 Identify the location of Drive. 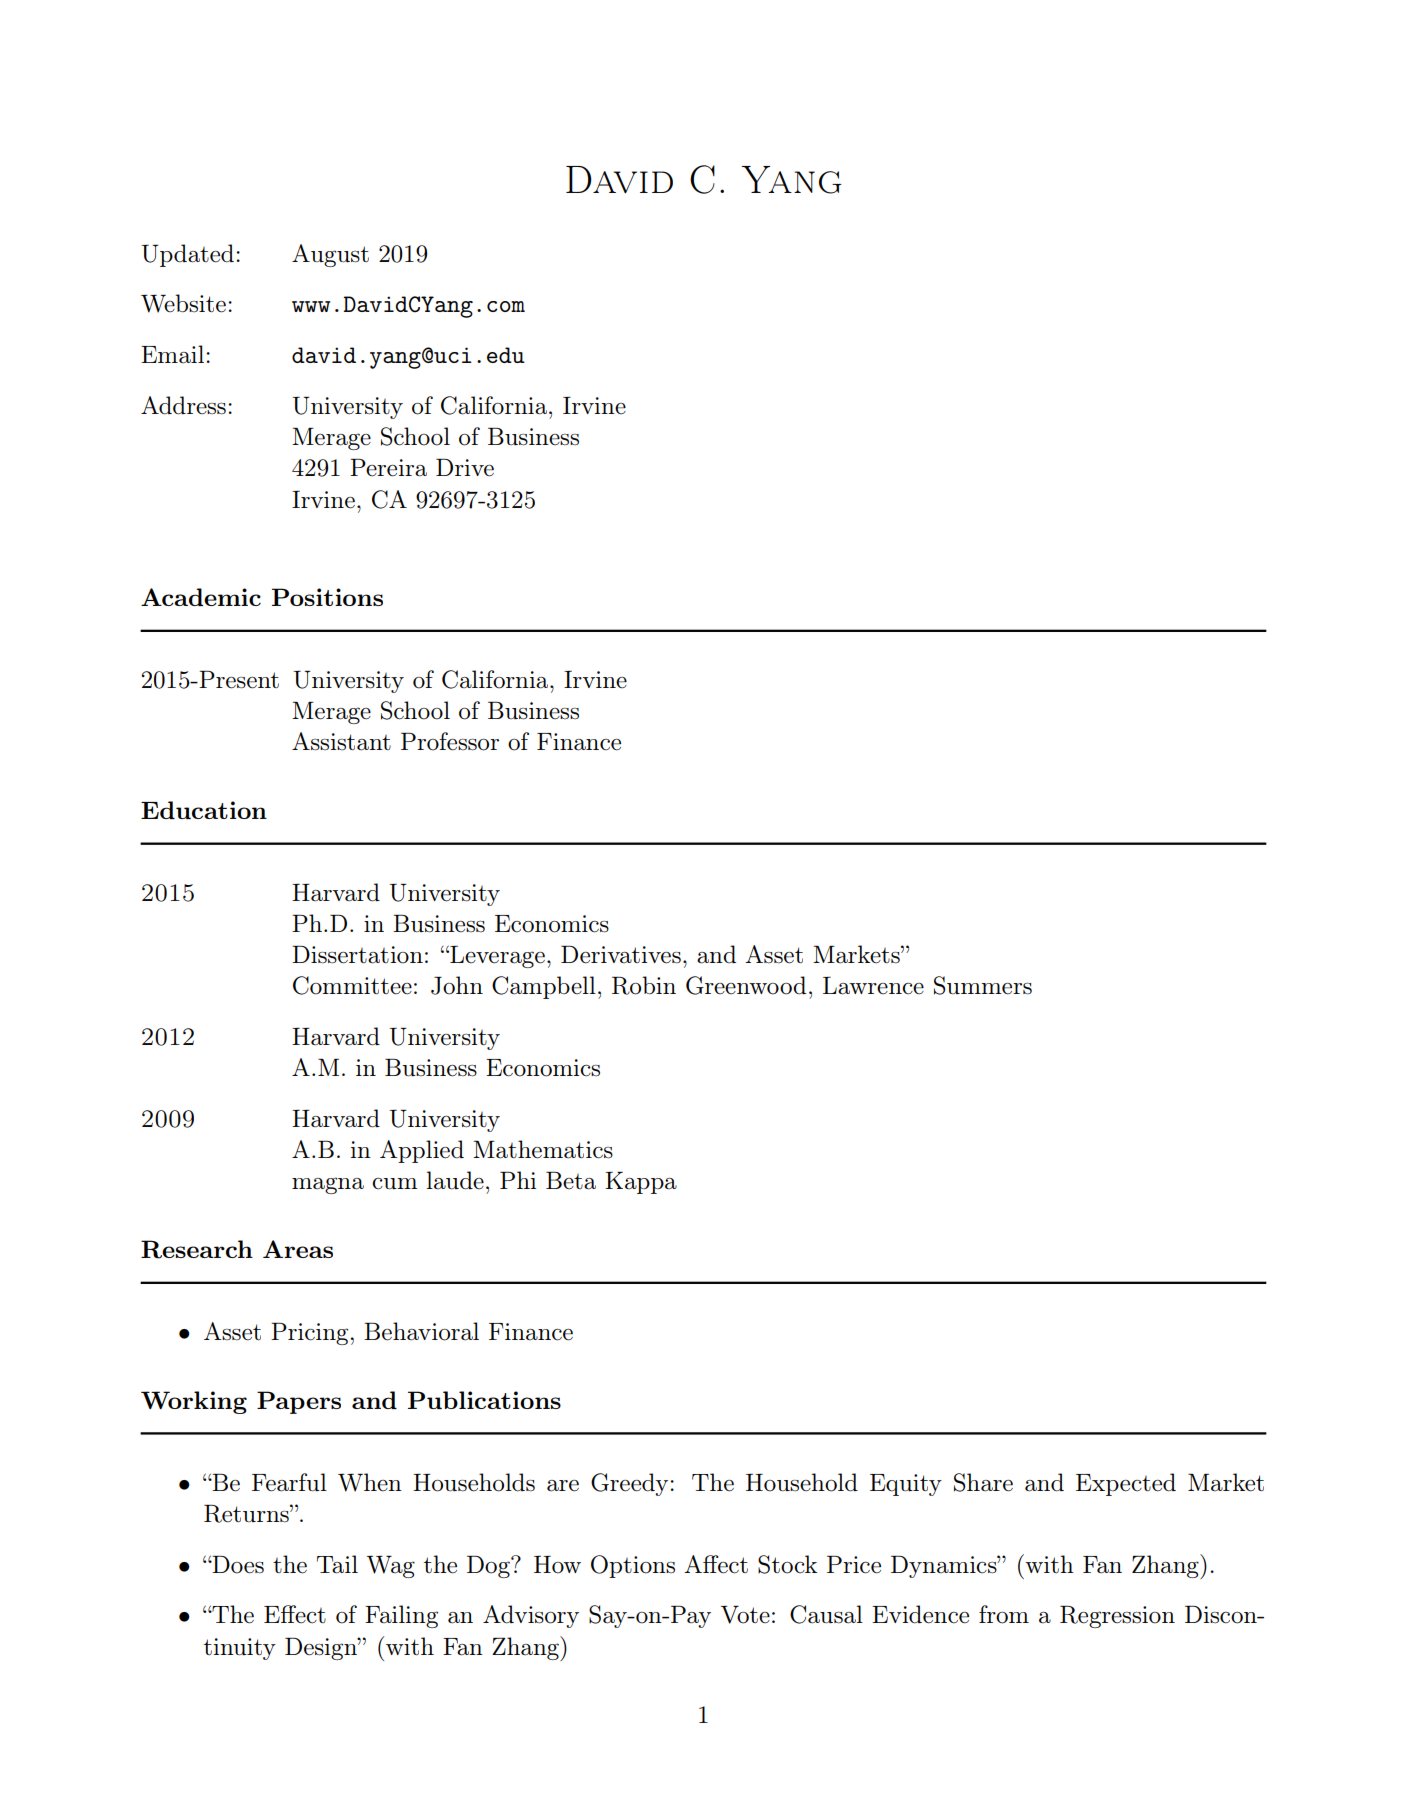
(465, 468).
